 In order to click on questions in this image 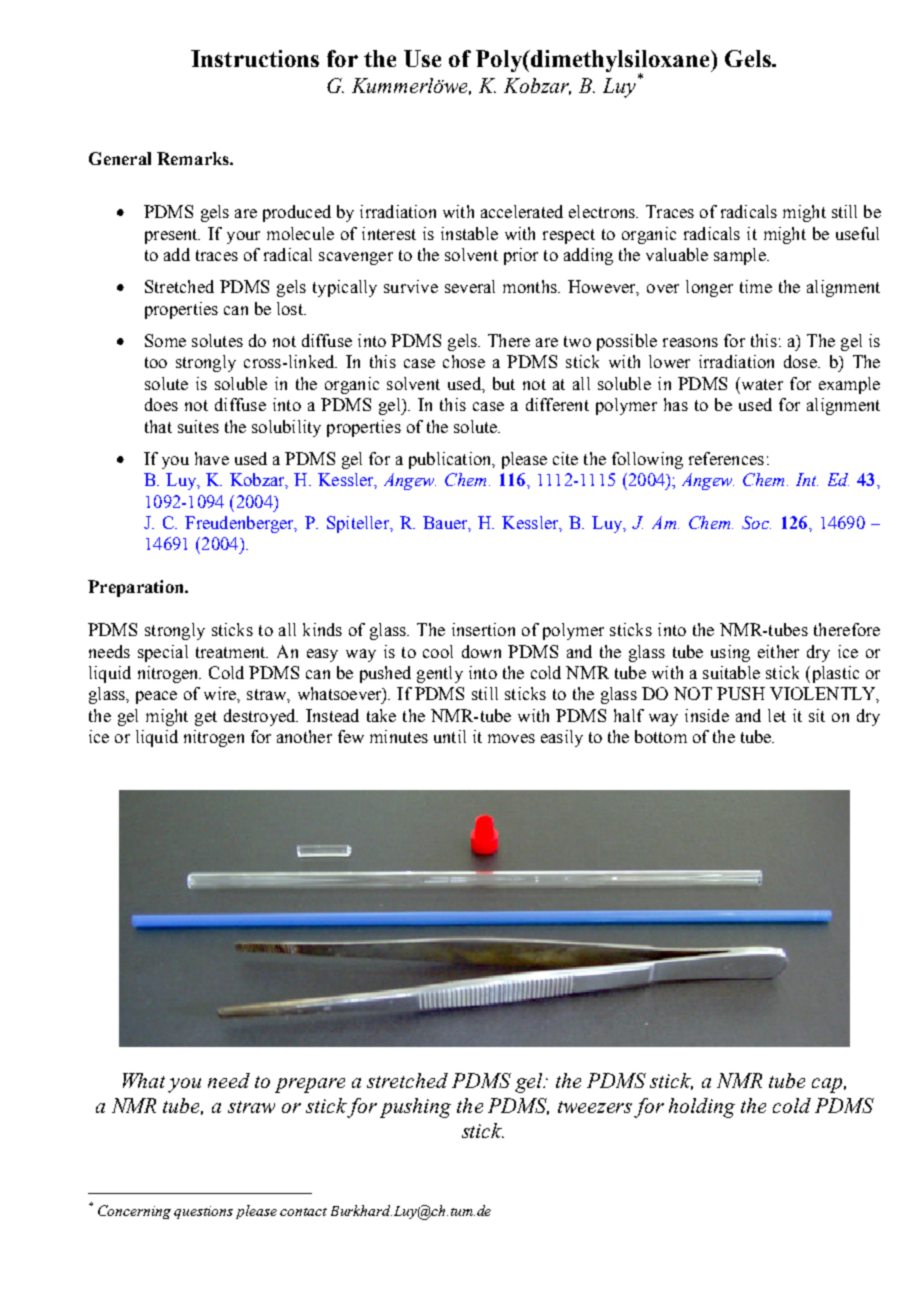, I will do `click(203, 1212)`.
